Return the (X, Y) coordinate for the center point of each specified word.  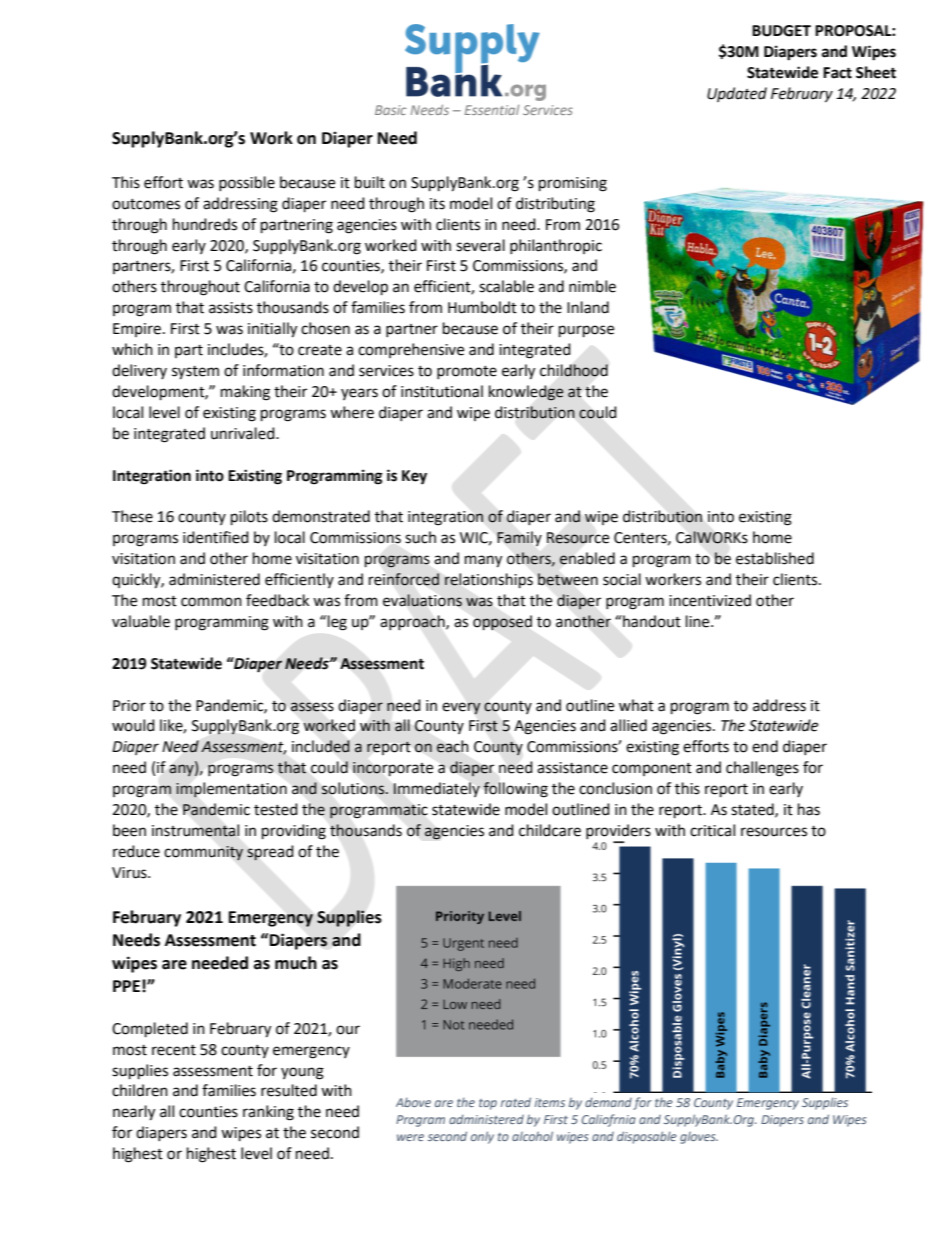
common (211, 602)
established (775, 558)
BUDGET (781, 31)
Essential (492, 110)
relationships (489, 581)
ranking (268, 1113)
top (488, 1104)
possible (247, 183)
